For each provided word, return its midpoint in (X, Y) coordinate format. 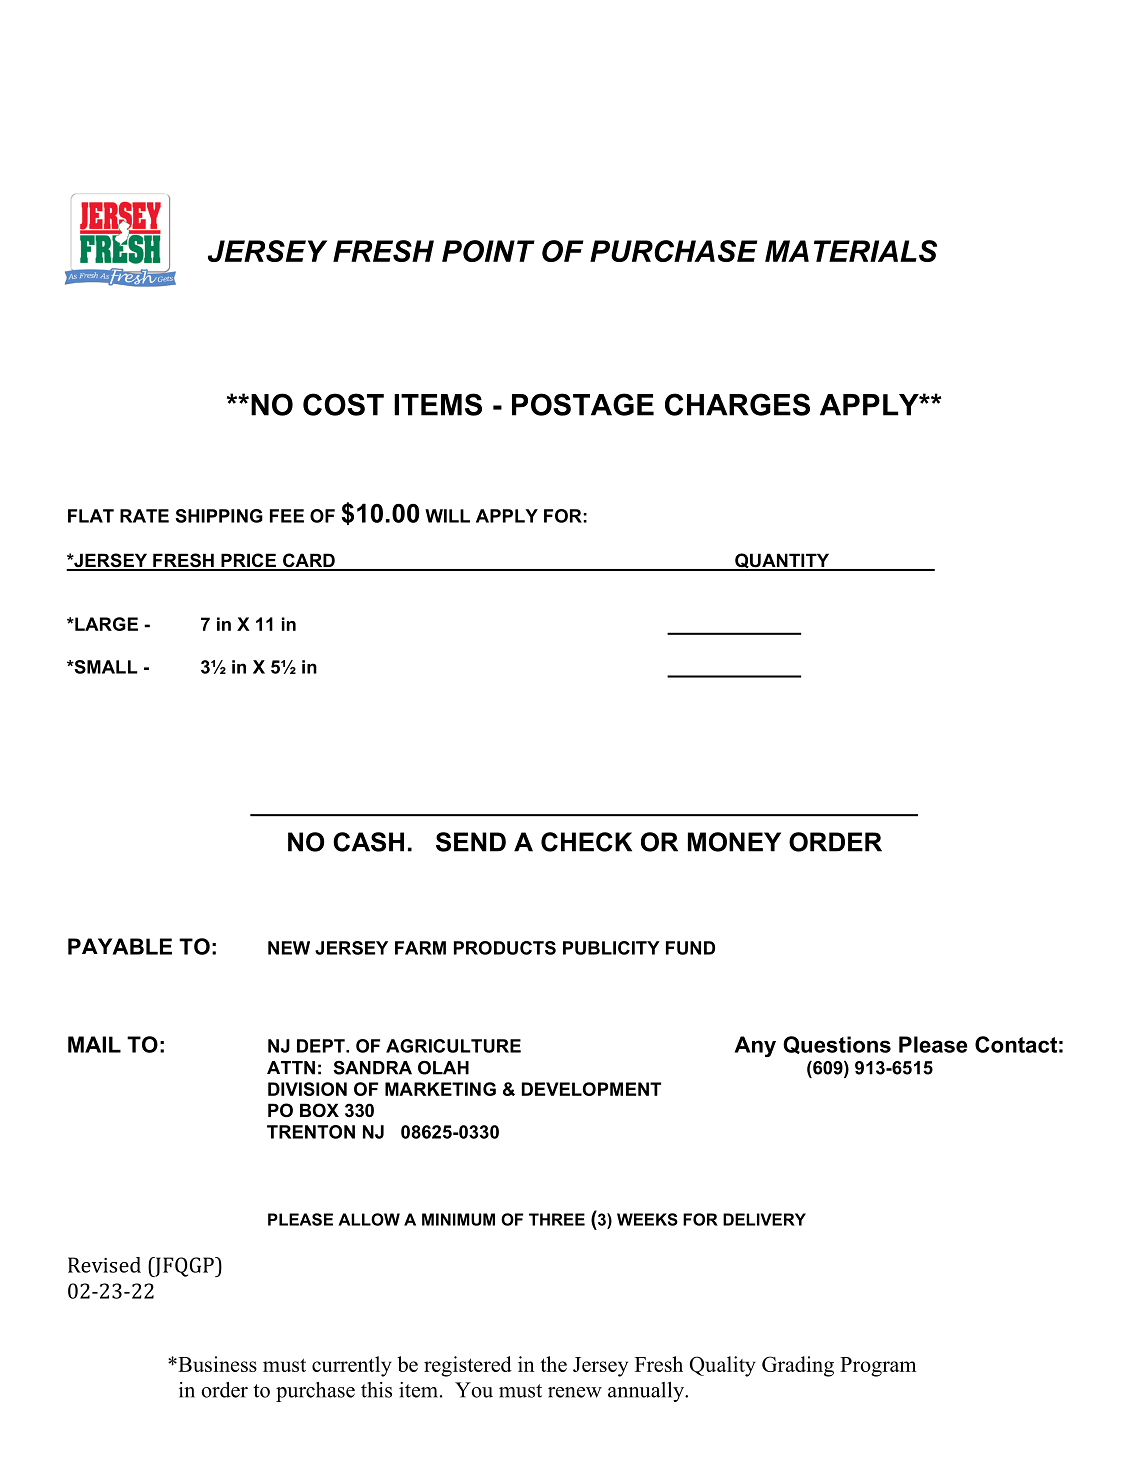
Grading (798, 1366)
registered (468, 1366)
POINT (488, 251)
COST (343, 404)
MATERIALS (851, 251)
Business (216, 1364)
